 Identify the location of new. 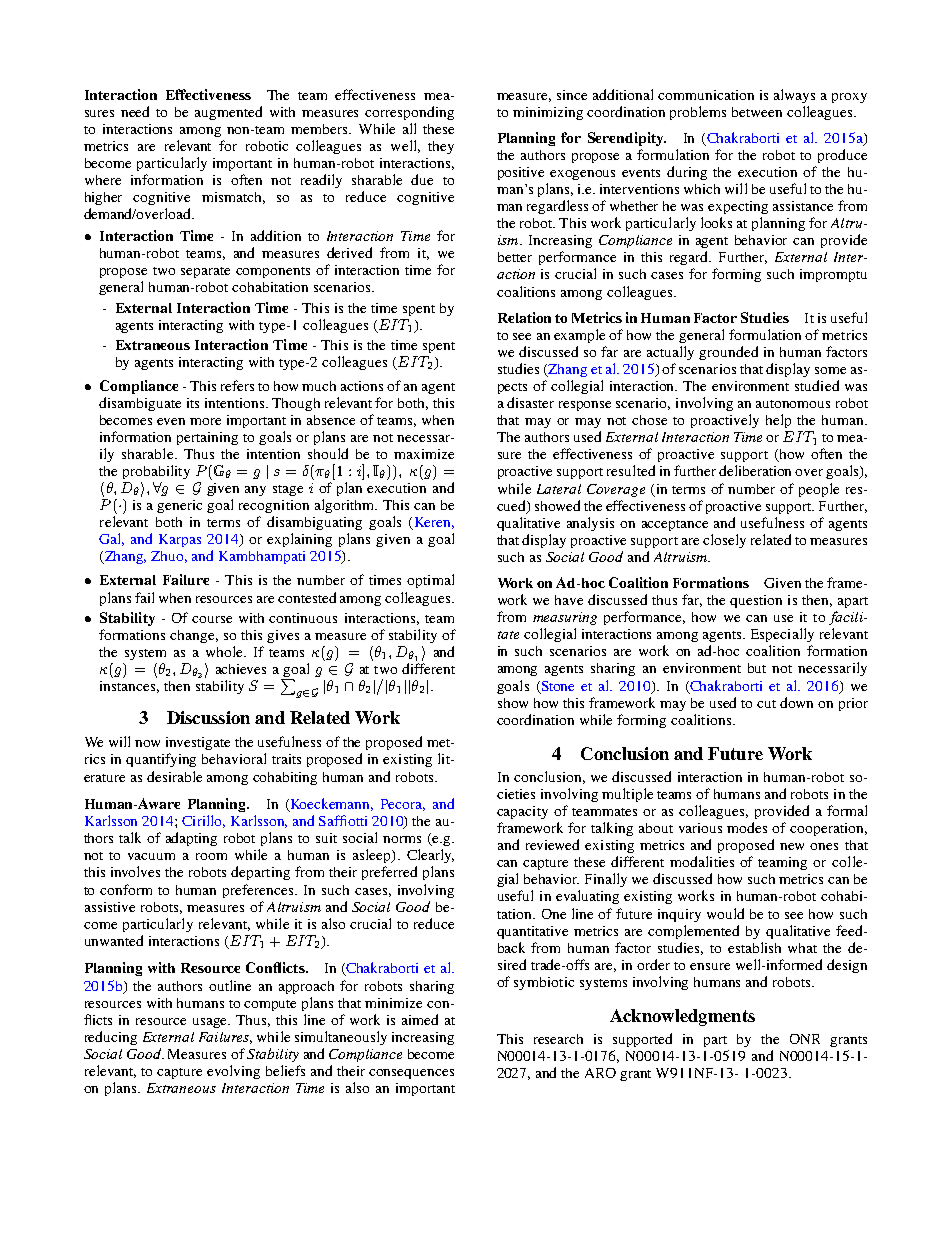
(792, 846).
